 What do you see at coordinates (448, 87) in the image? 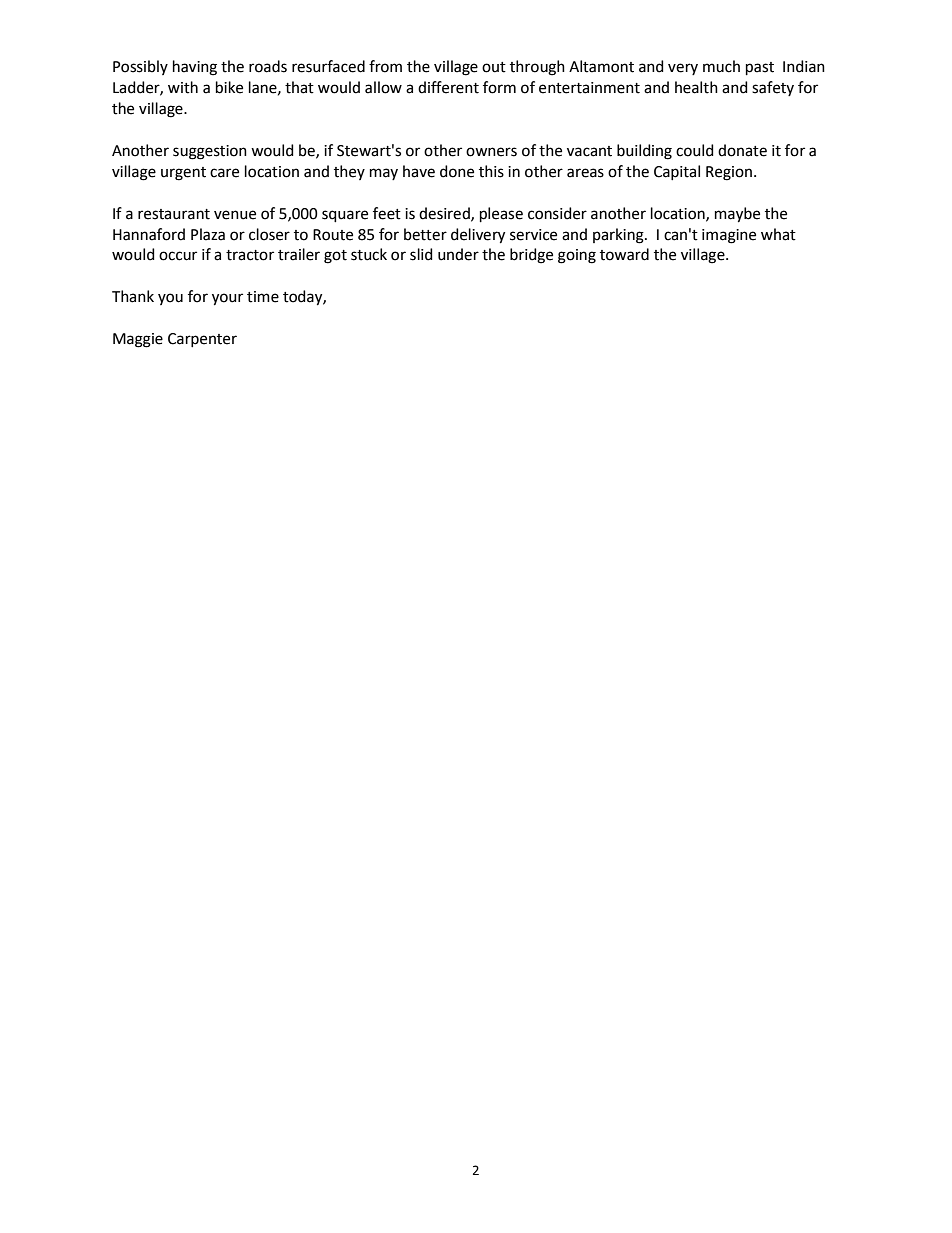
I see `different` at bounding box center [448, 87].
